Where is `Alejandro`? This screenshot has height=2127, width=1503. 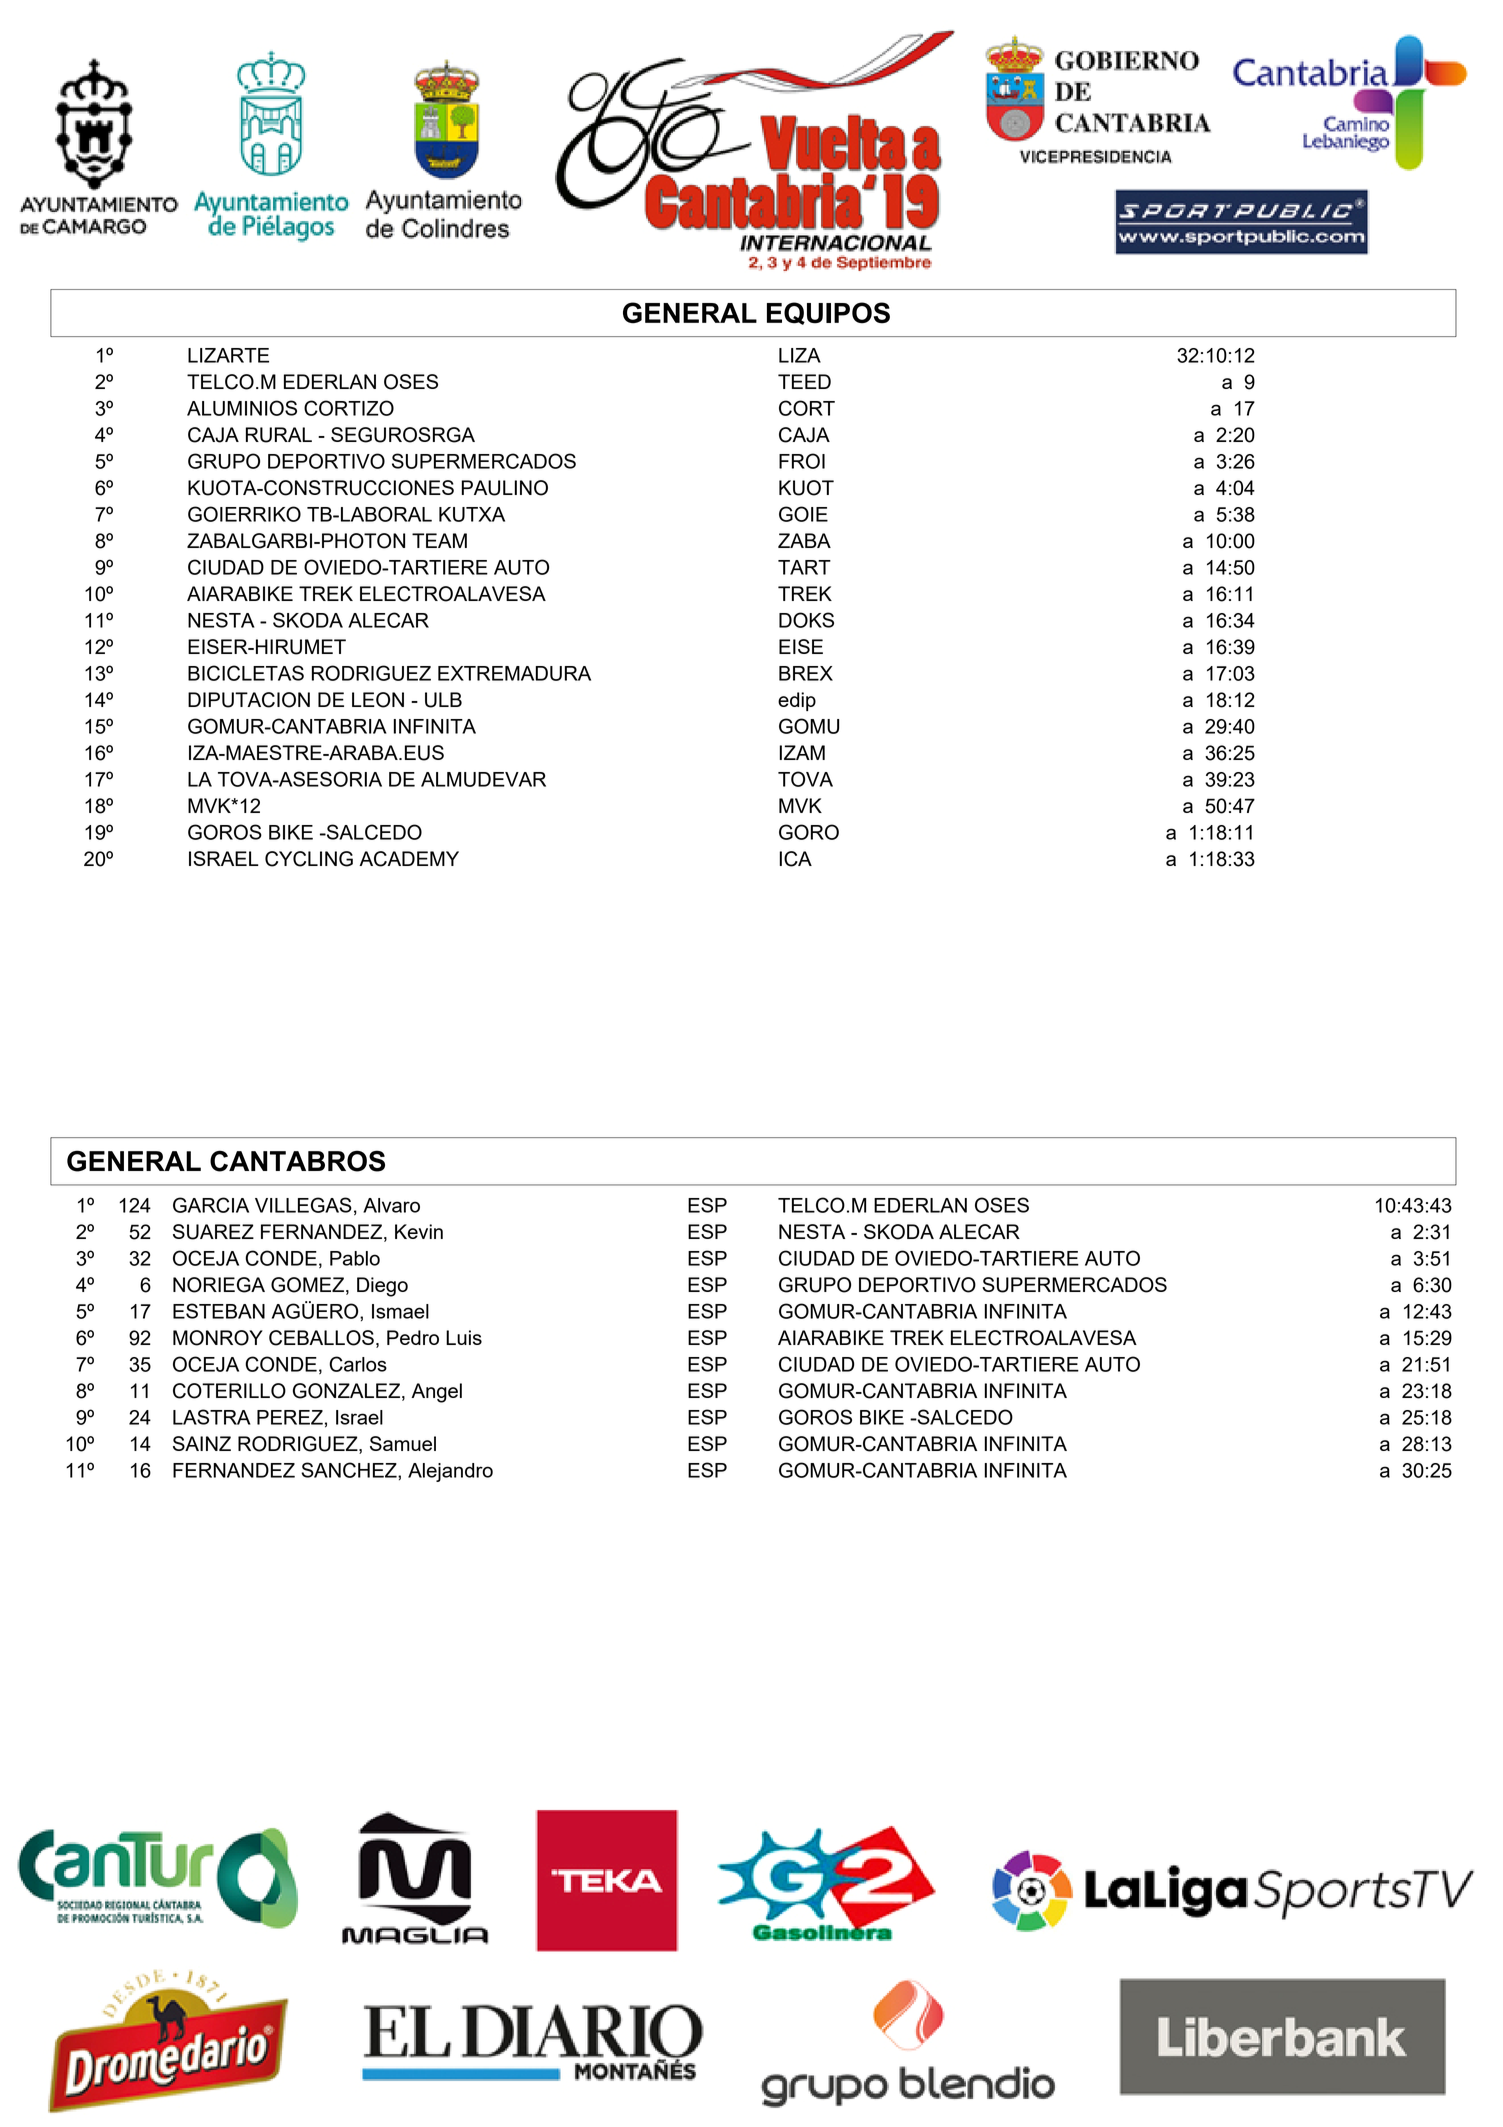 Alejandro is located at coordinates (450, 1472).
